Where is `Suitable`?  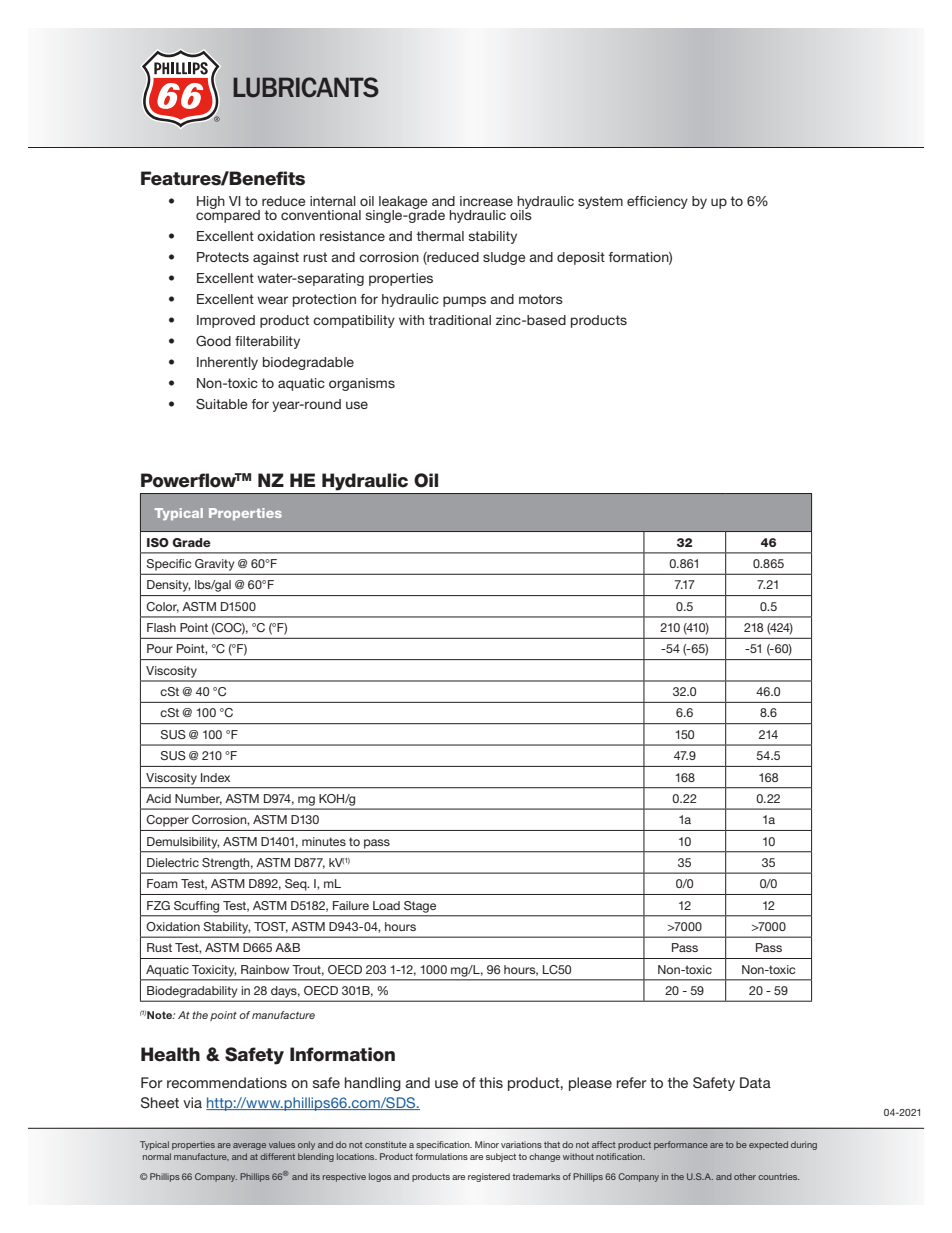 Suitable is located at coordinates (221, 404).
